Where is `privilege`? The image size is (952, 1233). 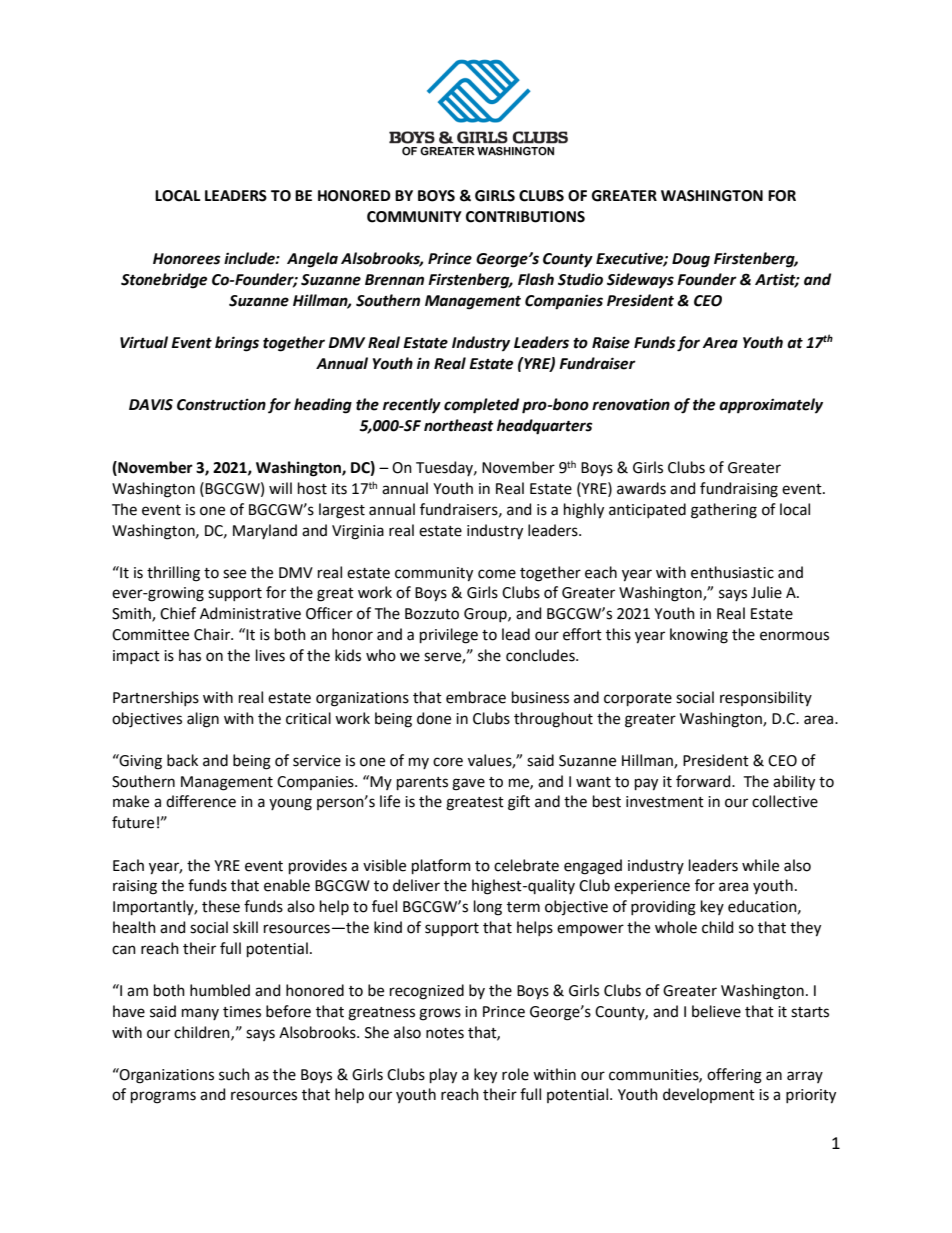
privilege is located at coordinates (449, 636).
